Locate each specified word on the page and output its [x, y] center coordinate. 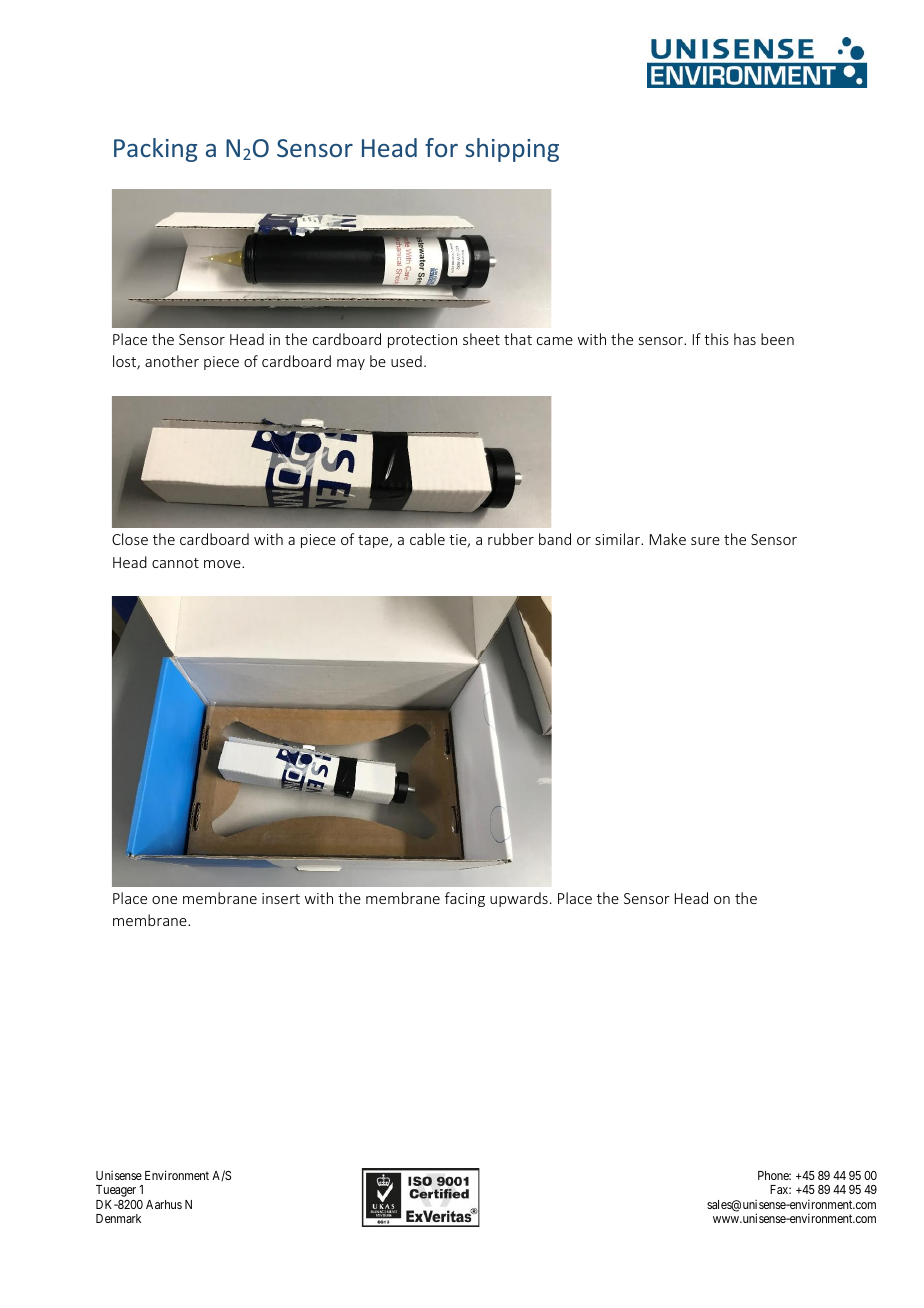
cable [427, 539]
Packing [155, 150]
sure [705, 541]
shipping [512, 150]
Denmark [118, 1218]
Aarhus [164, 1204]
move [223, 564]
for [441, 147]
